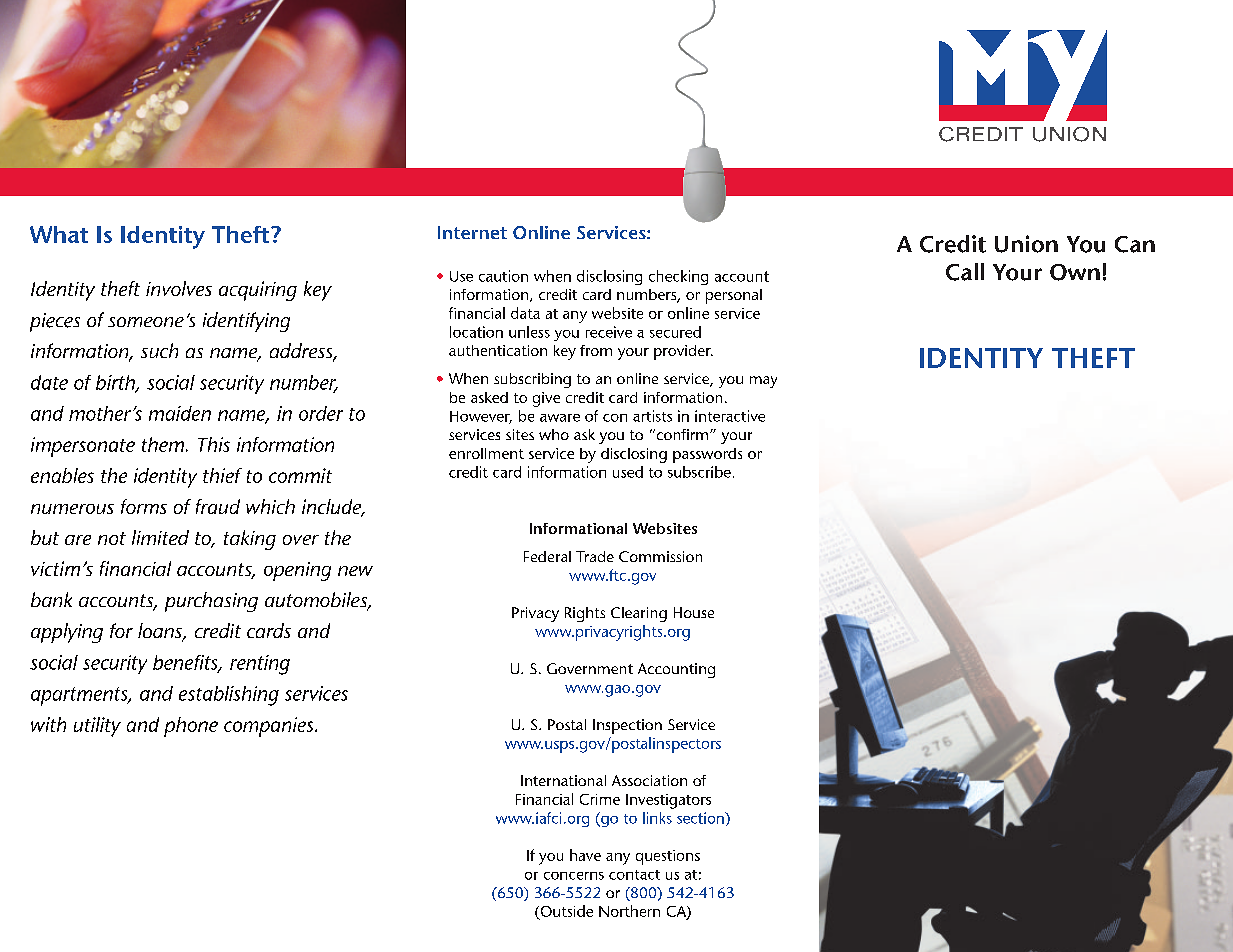 The width and height of the document is (1233, 952). I want to click on Association, so click(649, 780).
